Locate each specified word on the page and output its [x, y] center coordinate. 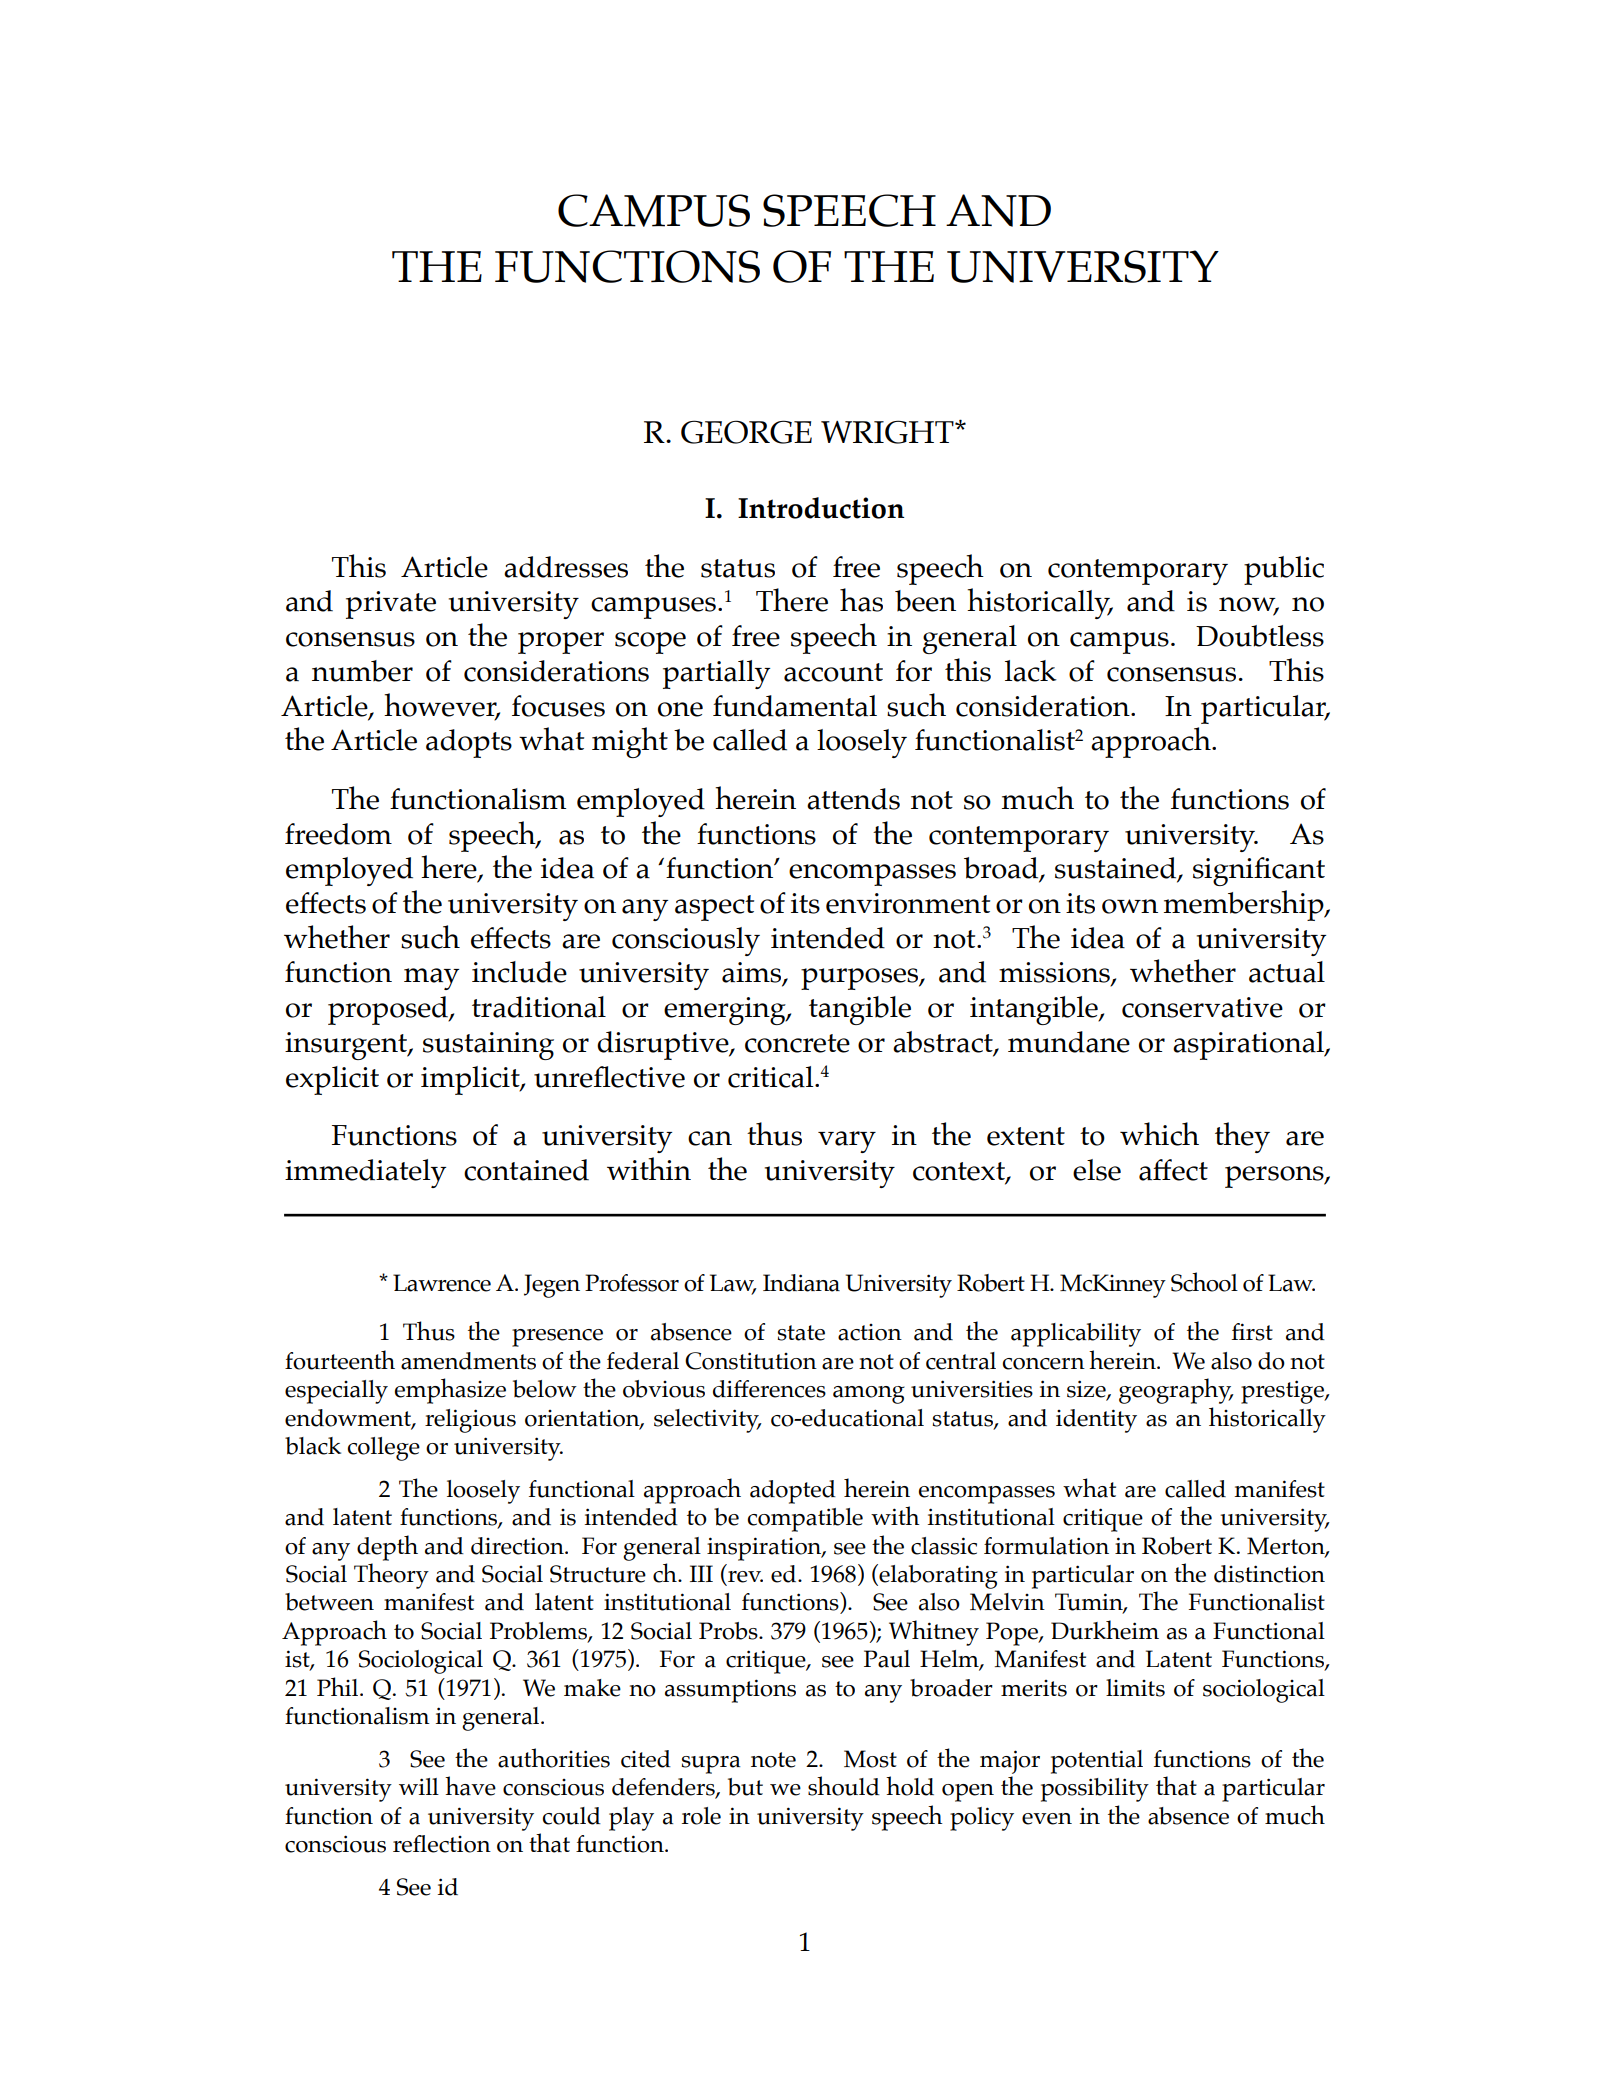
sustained [1117, 869]
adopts [469, 743]
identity [1096, 1421]
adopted [793, 1492]
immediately [365, 1173]
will [419, 1786]
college [384, 1449]
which [1159, 1134]
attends [853, 799]
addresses [566, 567]
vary [847, 1142]
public [1284, 570]
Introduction [821, 508]
